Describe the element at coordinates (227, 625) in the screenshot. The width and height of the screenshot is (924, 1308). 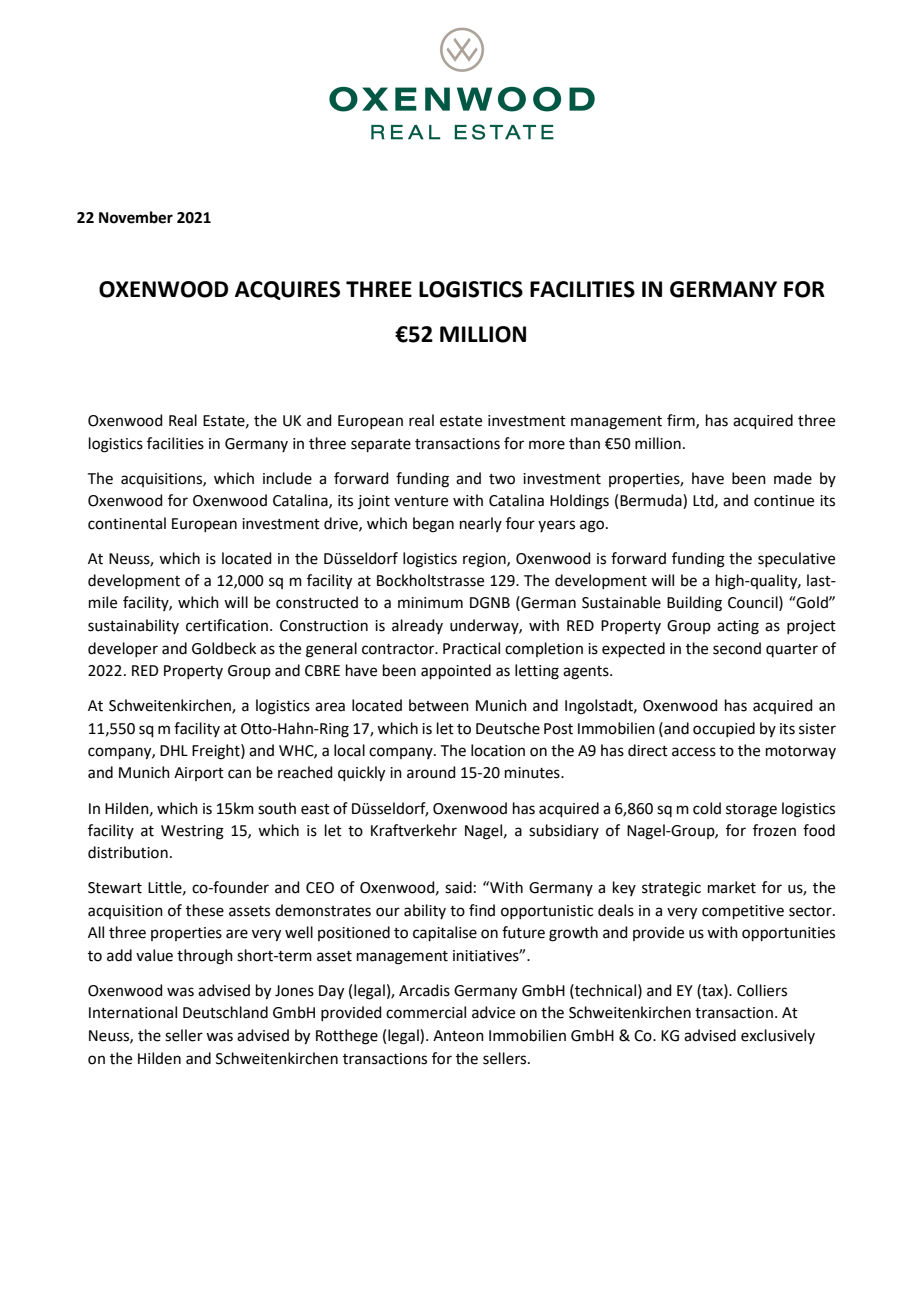
I see `certification` at that location.
